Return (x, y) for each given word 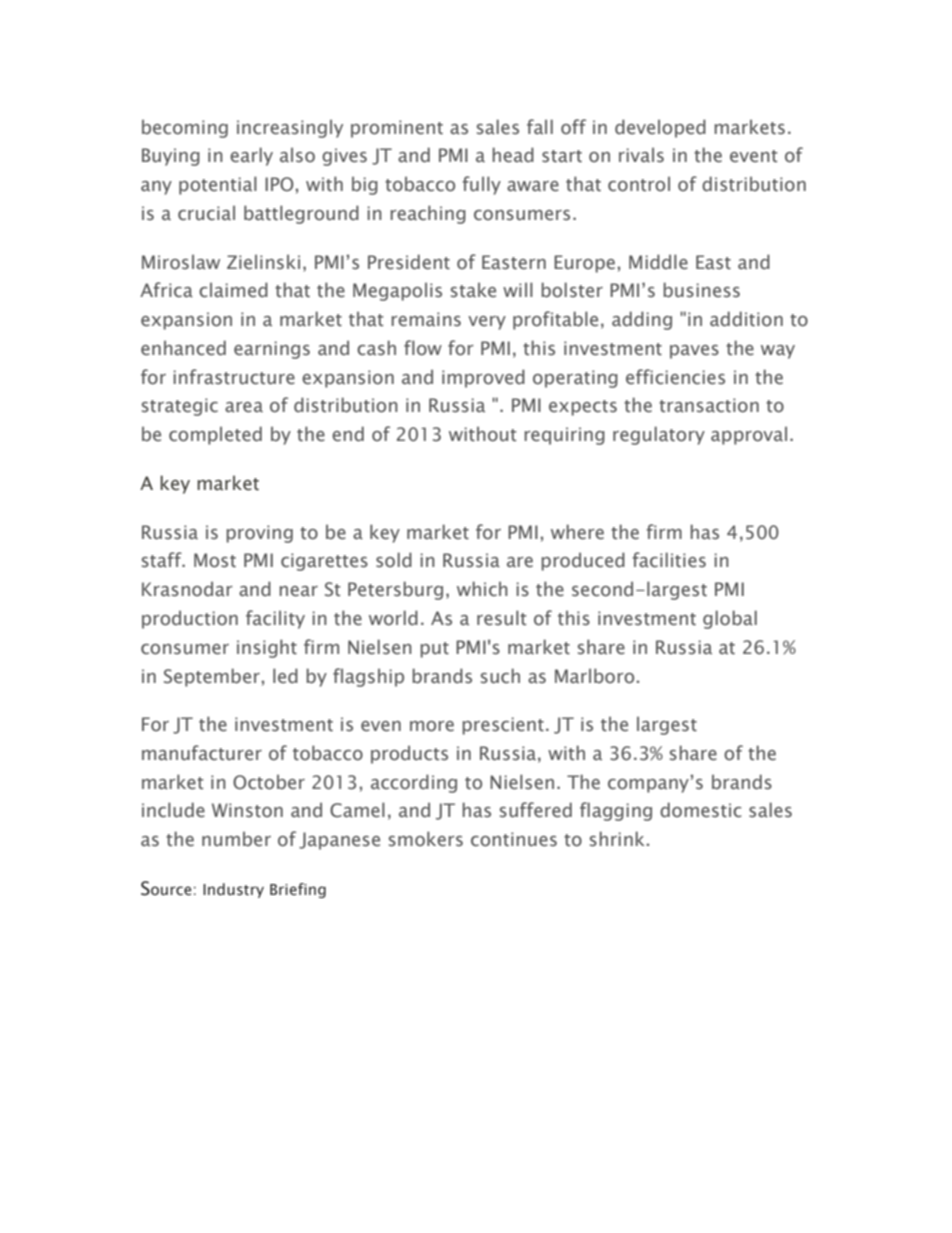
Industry (233, 890)
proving (259, 534)
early (251, 156)
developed (660, 128)
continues (514, 839)
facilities (669, 560)
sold (394, 560)
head (513, 155)
